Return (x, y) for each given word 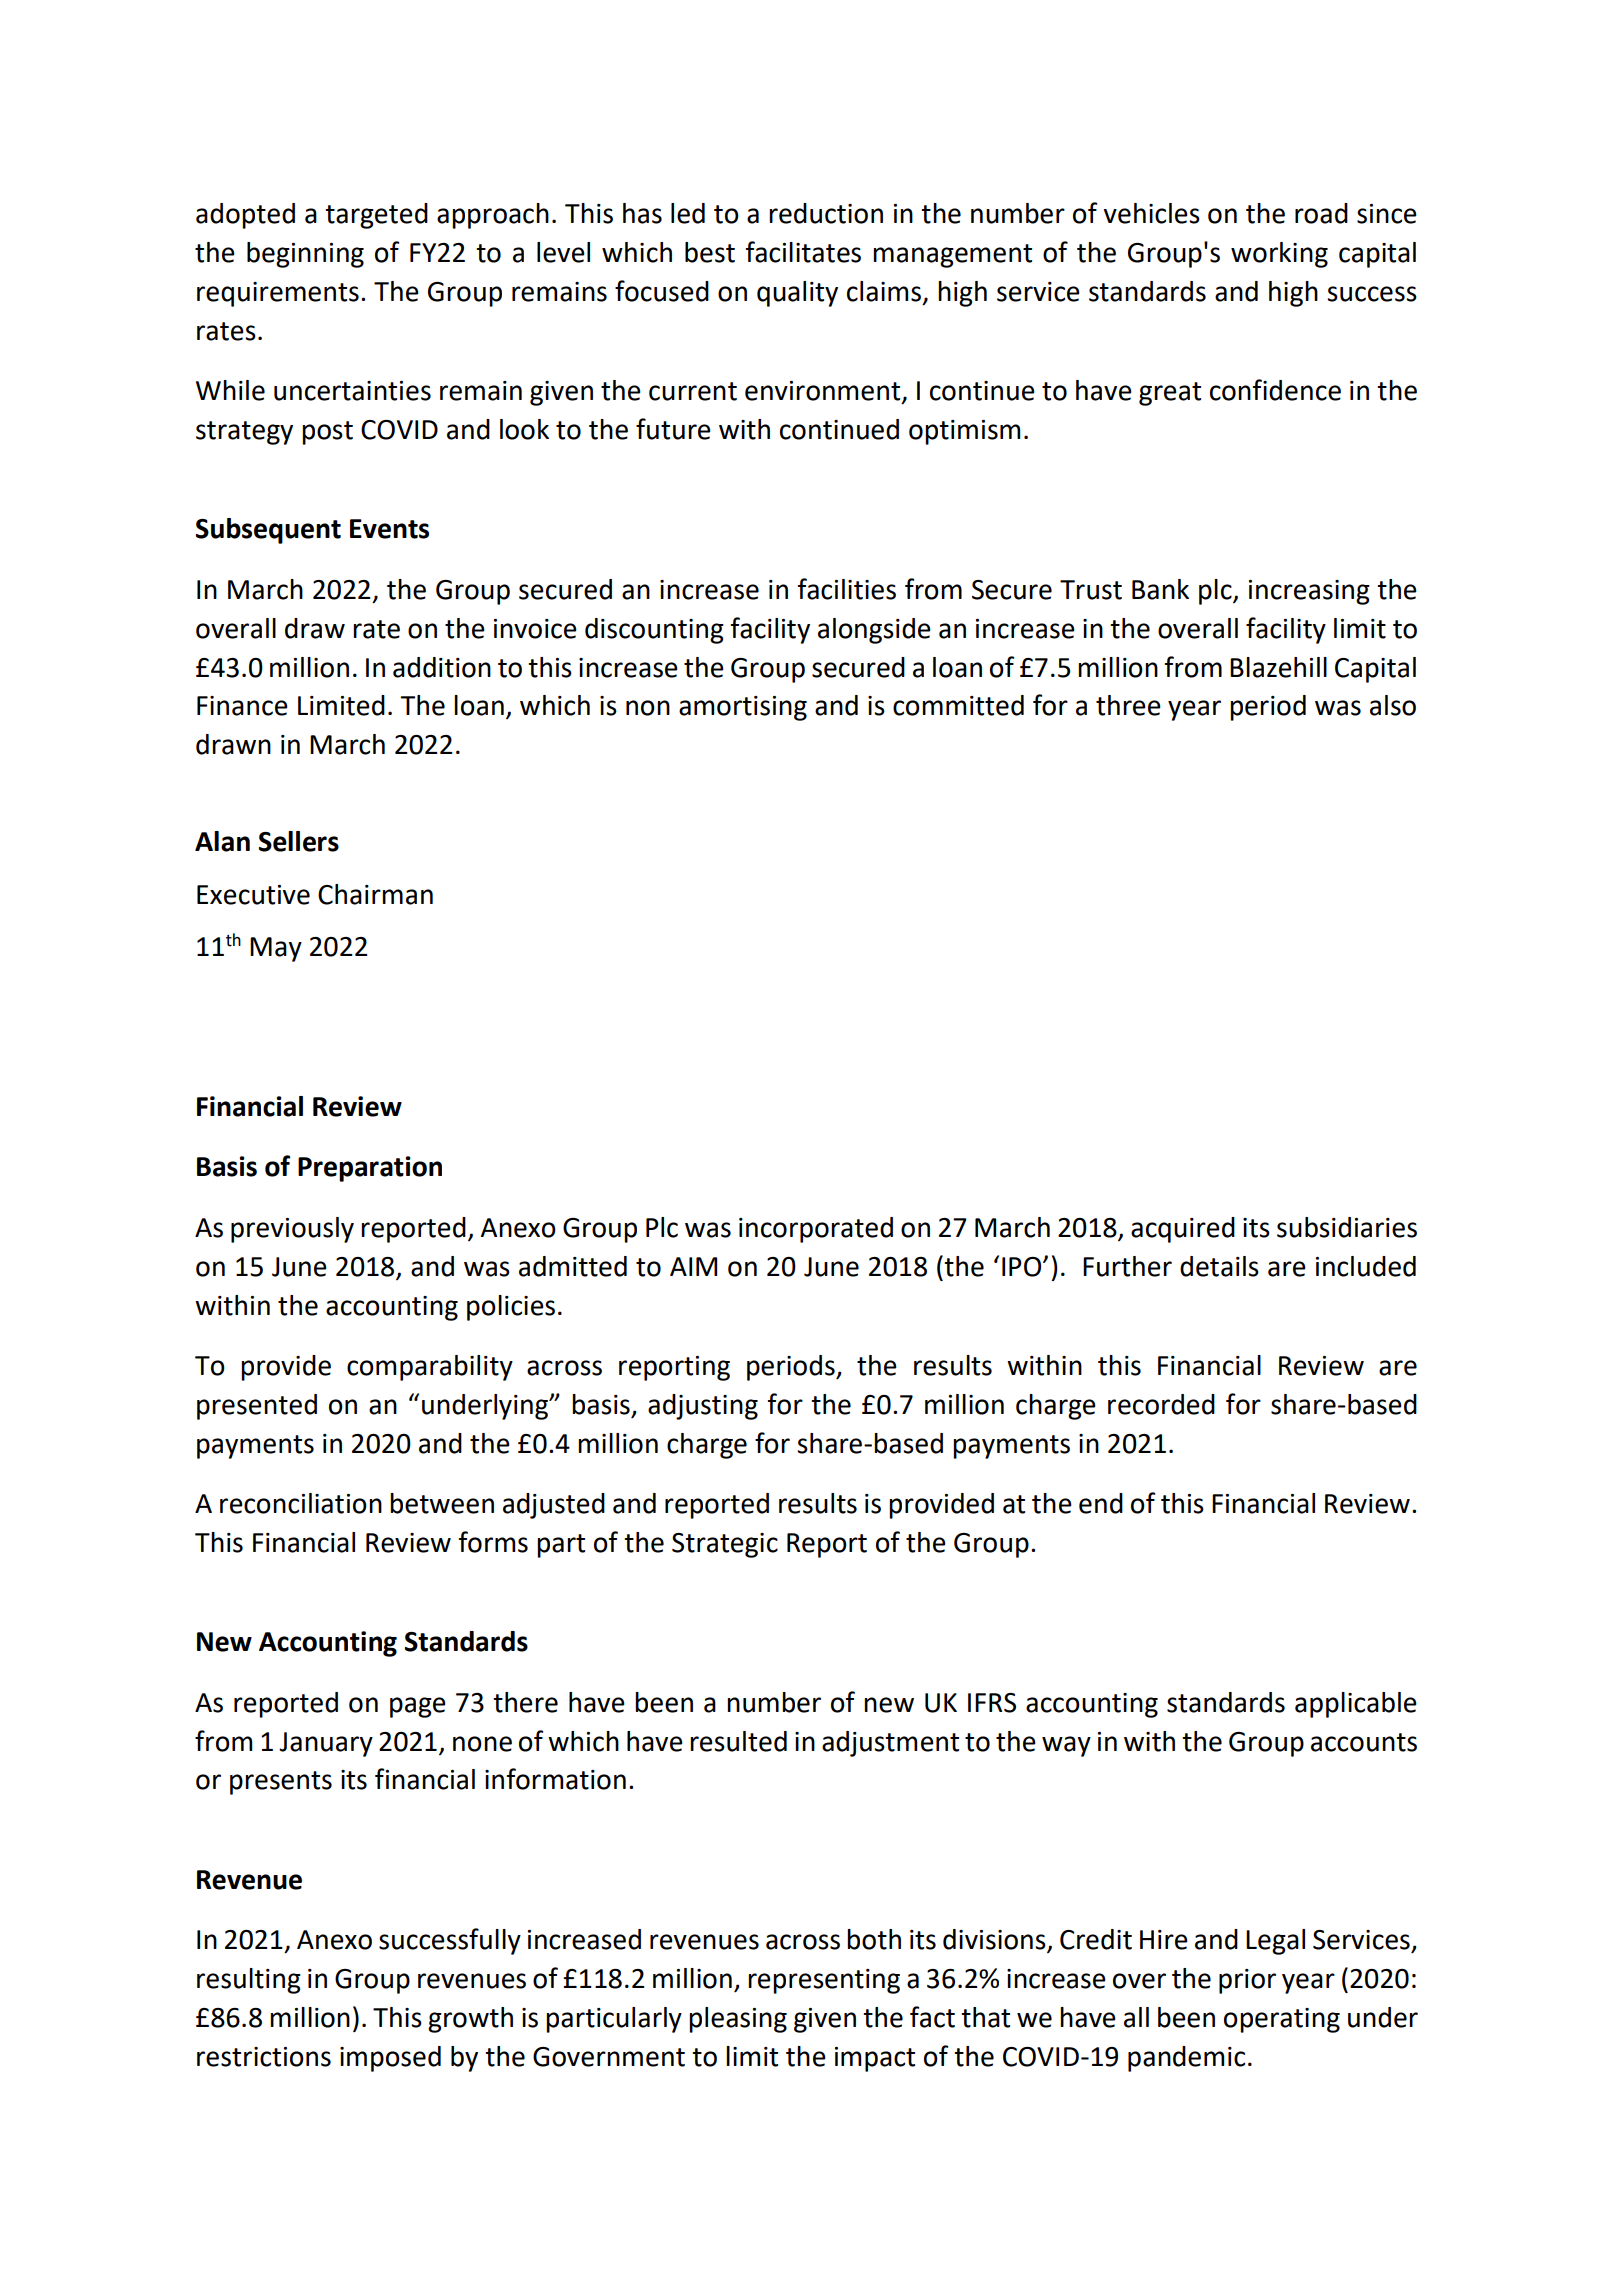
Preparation (370, 1169)
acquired (1183, 1230)
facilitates (803, 252)
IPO (1023, 1267)
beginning (305, 255)
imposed (390, 2059)
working (1279, 255)
